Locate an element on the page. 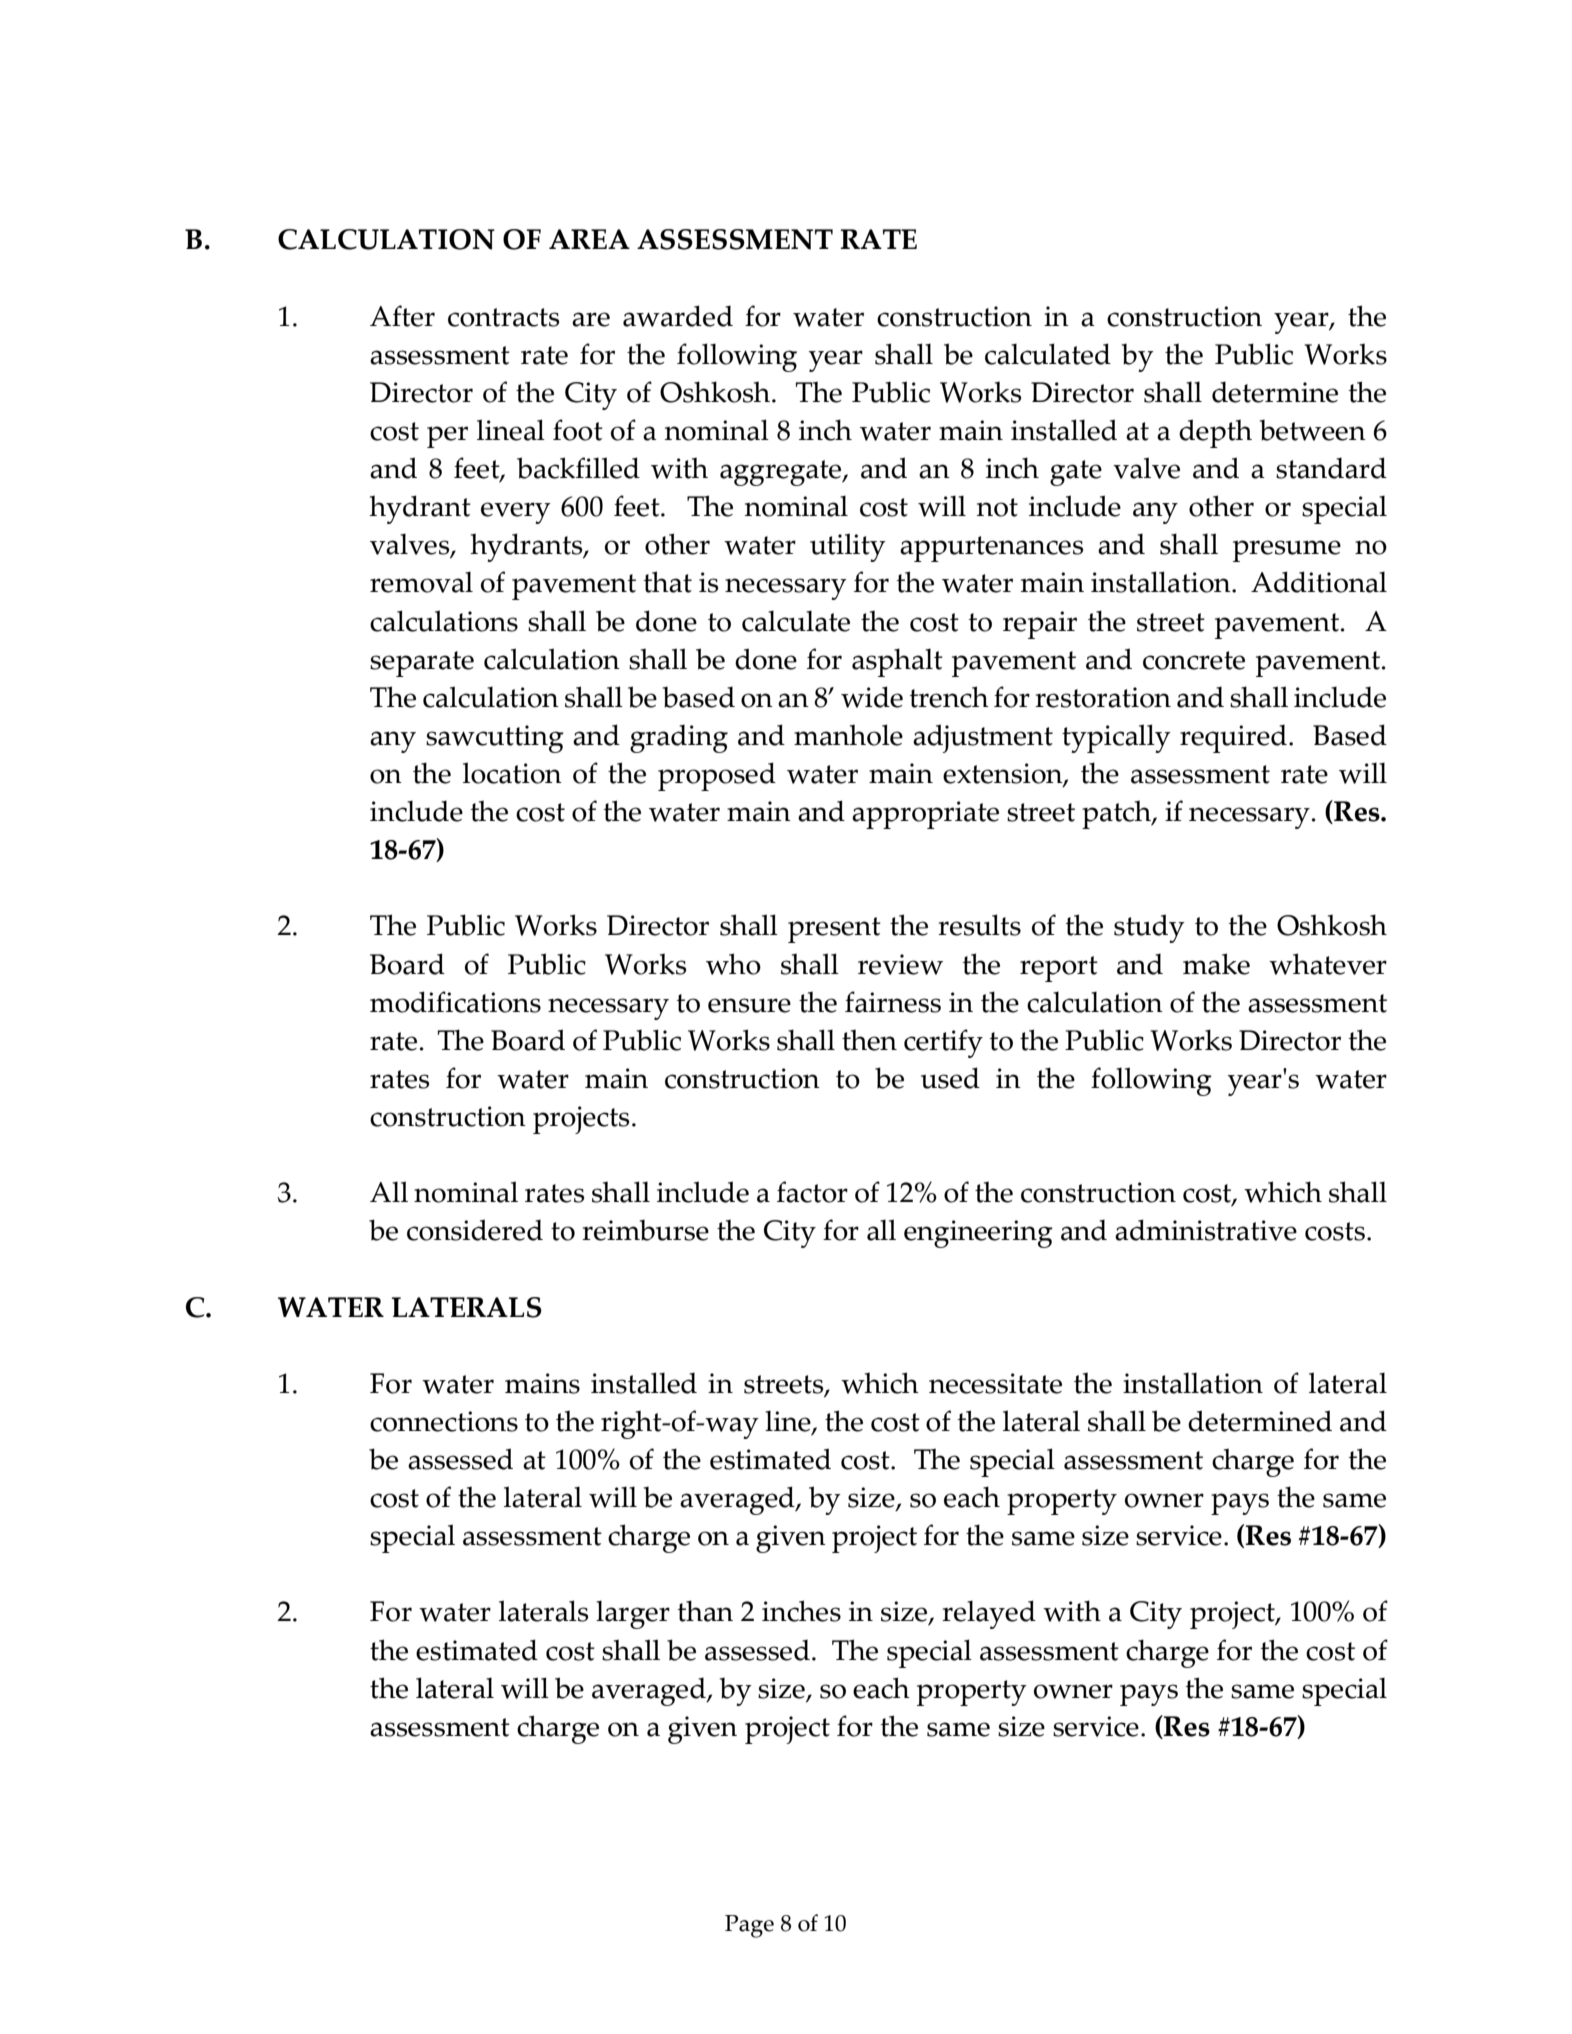 This document has width=1572, height=2034. make is located at coordinates (1216, 964).
